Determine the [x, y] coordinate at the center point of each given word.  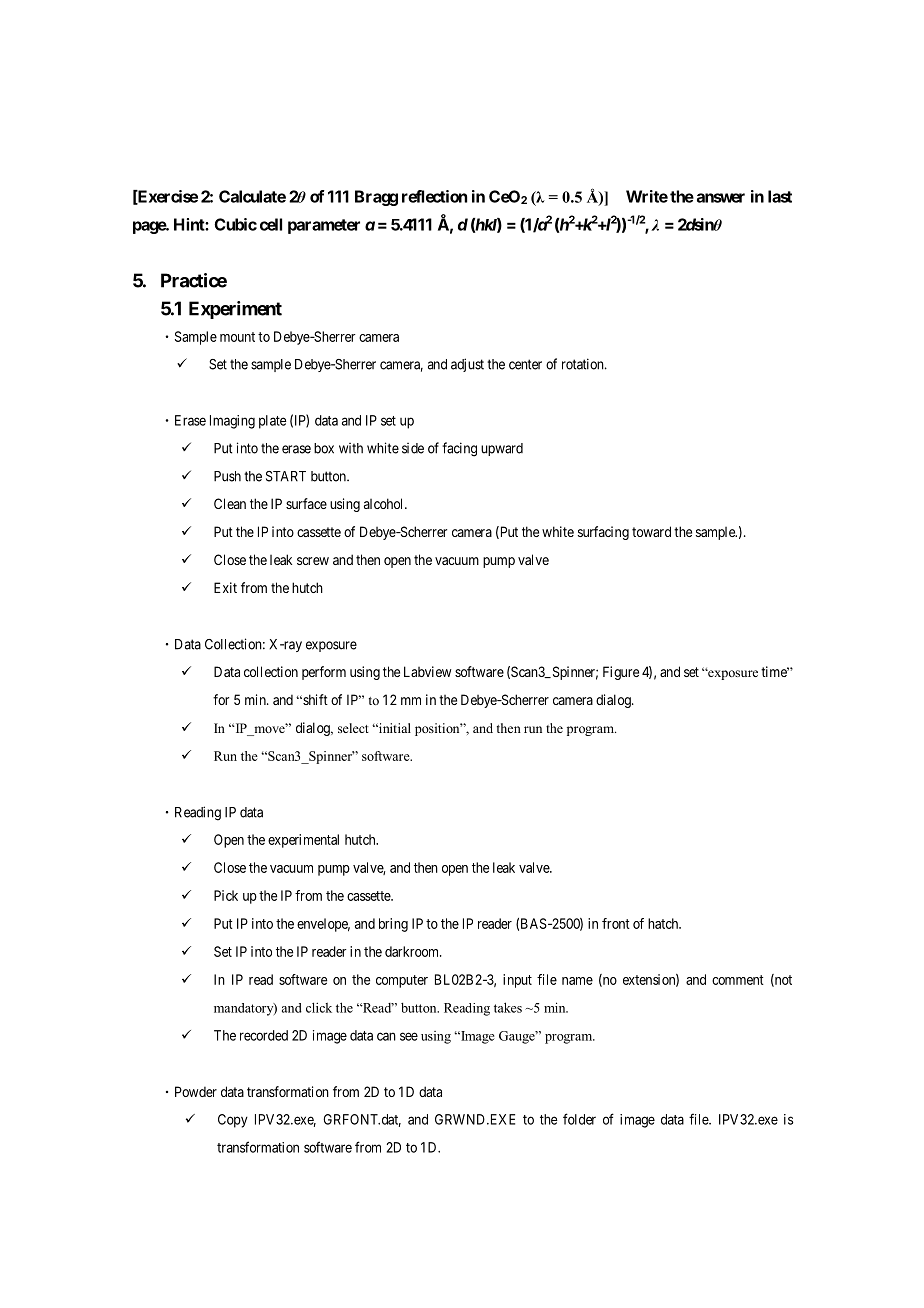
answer [721, 198]
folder [579, 1119]
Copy [233, 1121]
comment [738, 980]
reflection [434, 196]
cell [271, 224]
